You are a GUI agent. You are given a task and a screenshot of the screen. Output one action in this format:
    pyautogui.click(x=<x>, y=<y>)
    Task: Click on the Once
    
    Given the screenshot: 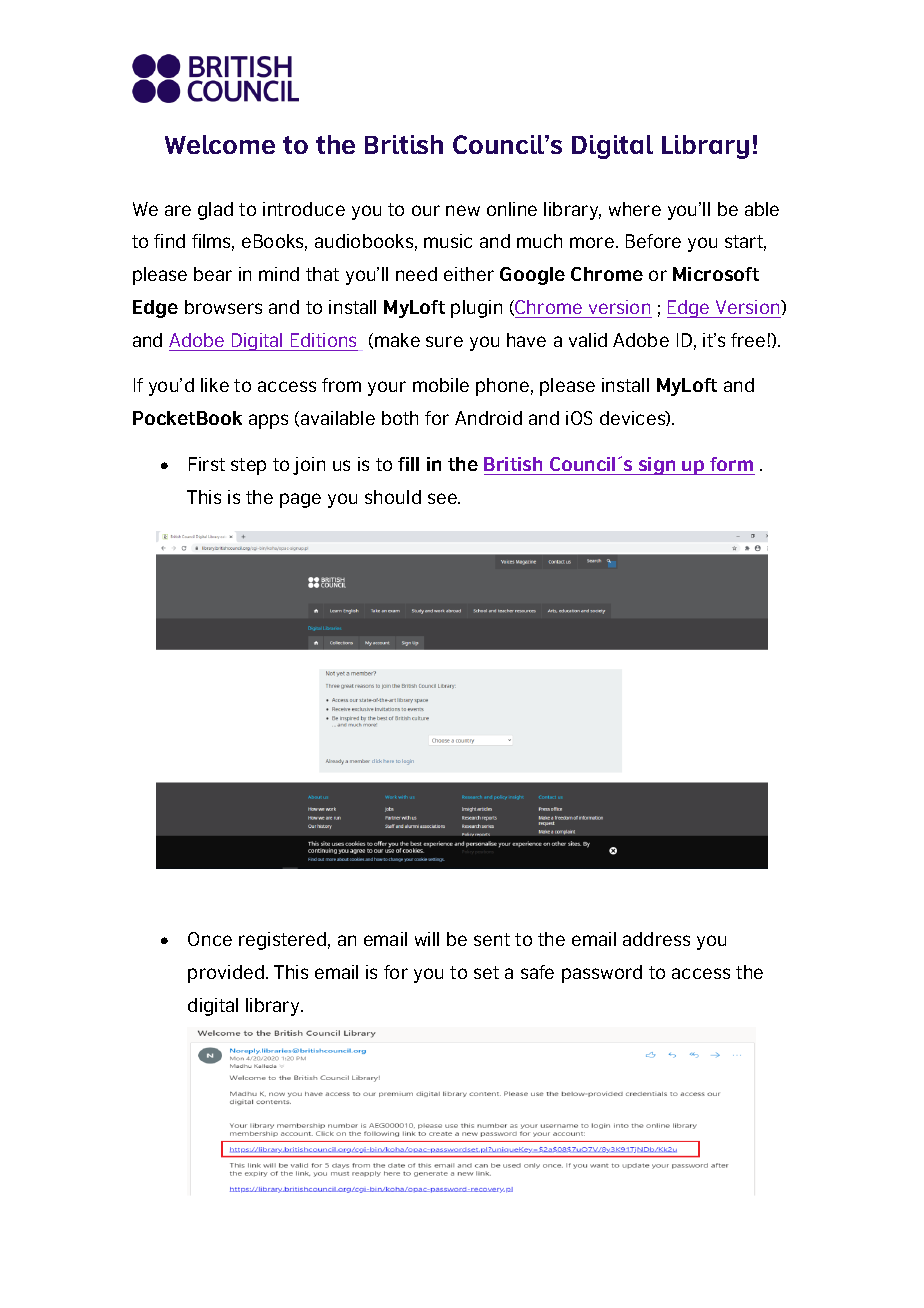 What is the action you would take?
    pyautogui.click(x=210, y=939)
